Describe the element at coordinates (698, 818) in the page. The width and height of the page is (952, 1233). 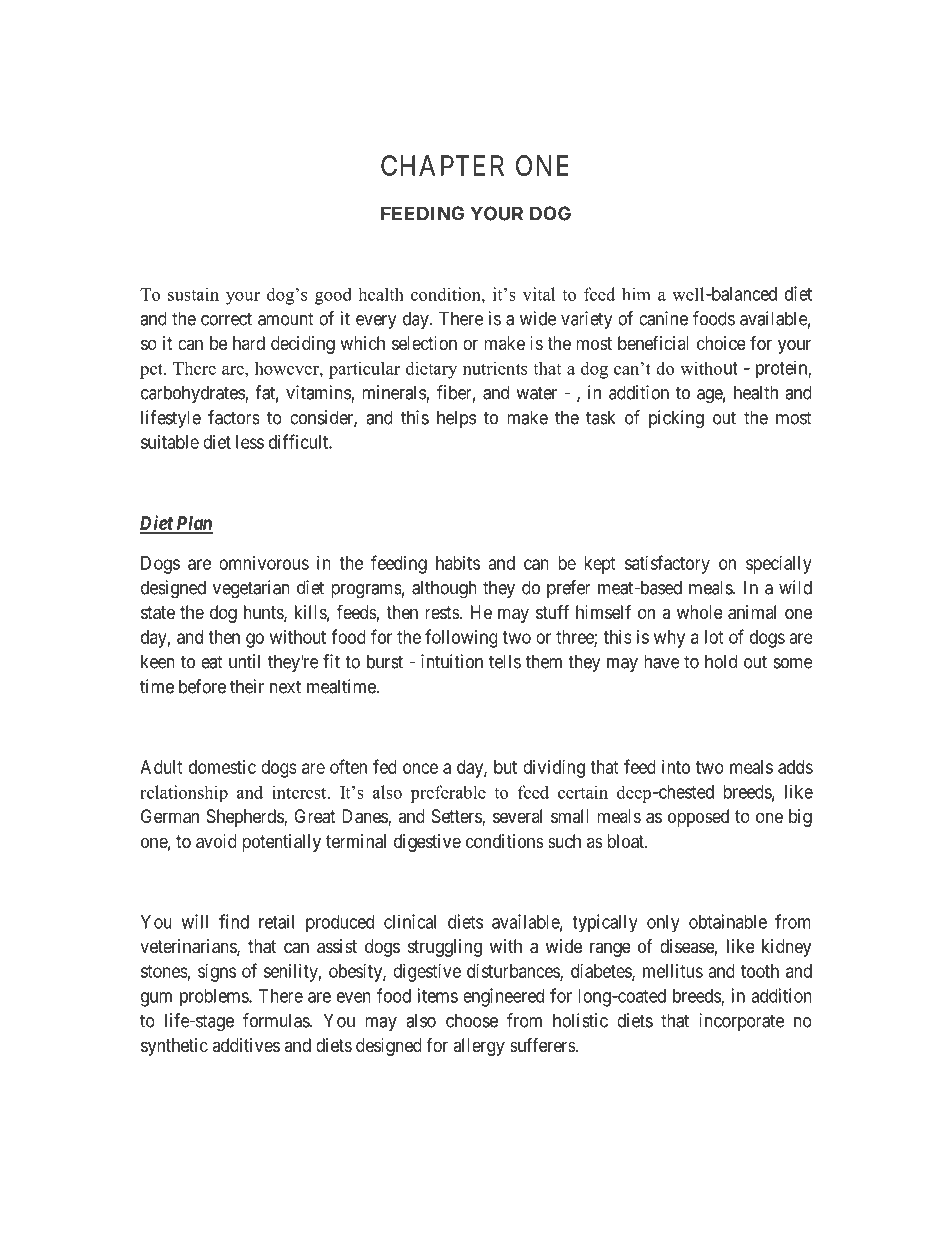
I see `opposed` at that location.
